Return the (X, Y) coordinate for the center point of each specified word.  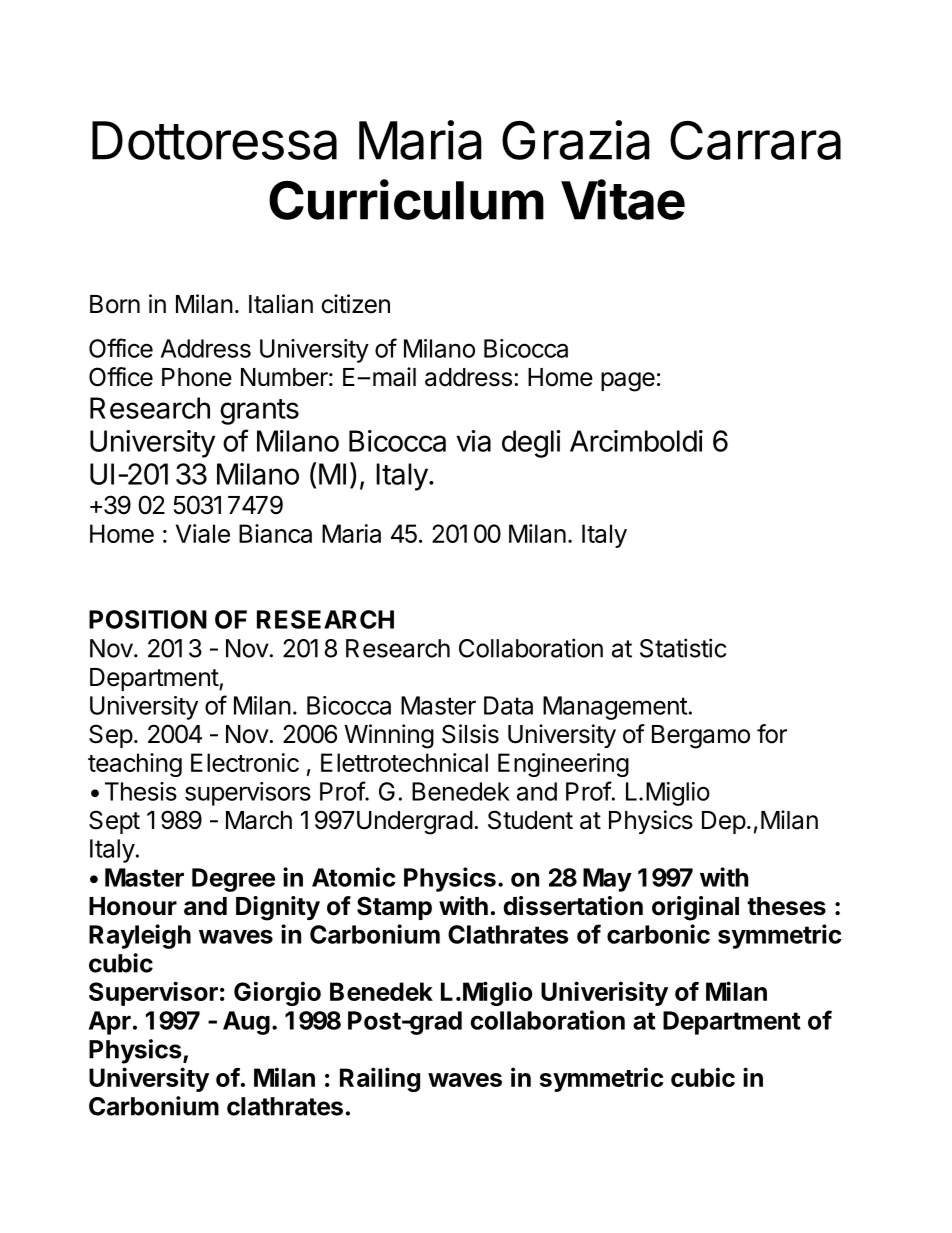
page (628, 382)
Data (508, 705)
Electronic (245, 762)
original (695, 908)
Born (115, 304)
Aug (246, 1023)
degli (531, 444)
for (772, 734)
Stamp (394, 908)
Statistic (683, 648)
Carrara (755, 140)
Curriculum (406, 199)
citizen (356, 304)
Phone (197, 377)
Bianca (275, 533)
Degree (233, 880)
